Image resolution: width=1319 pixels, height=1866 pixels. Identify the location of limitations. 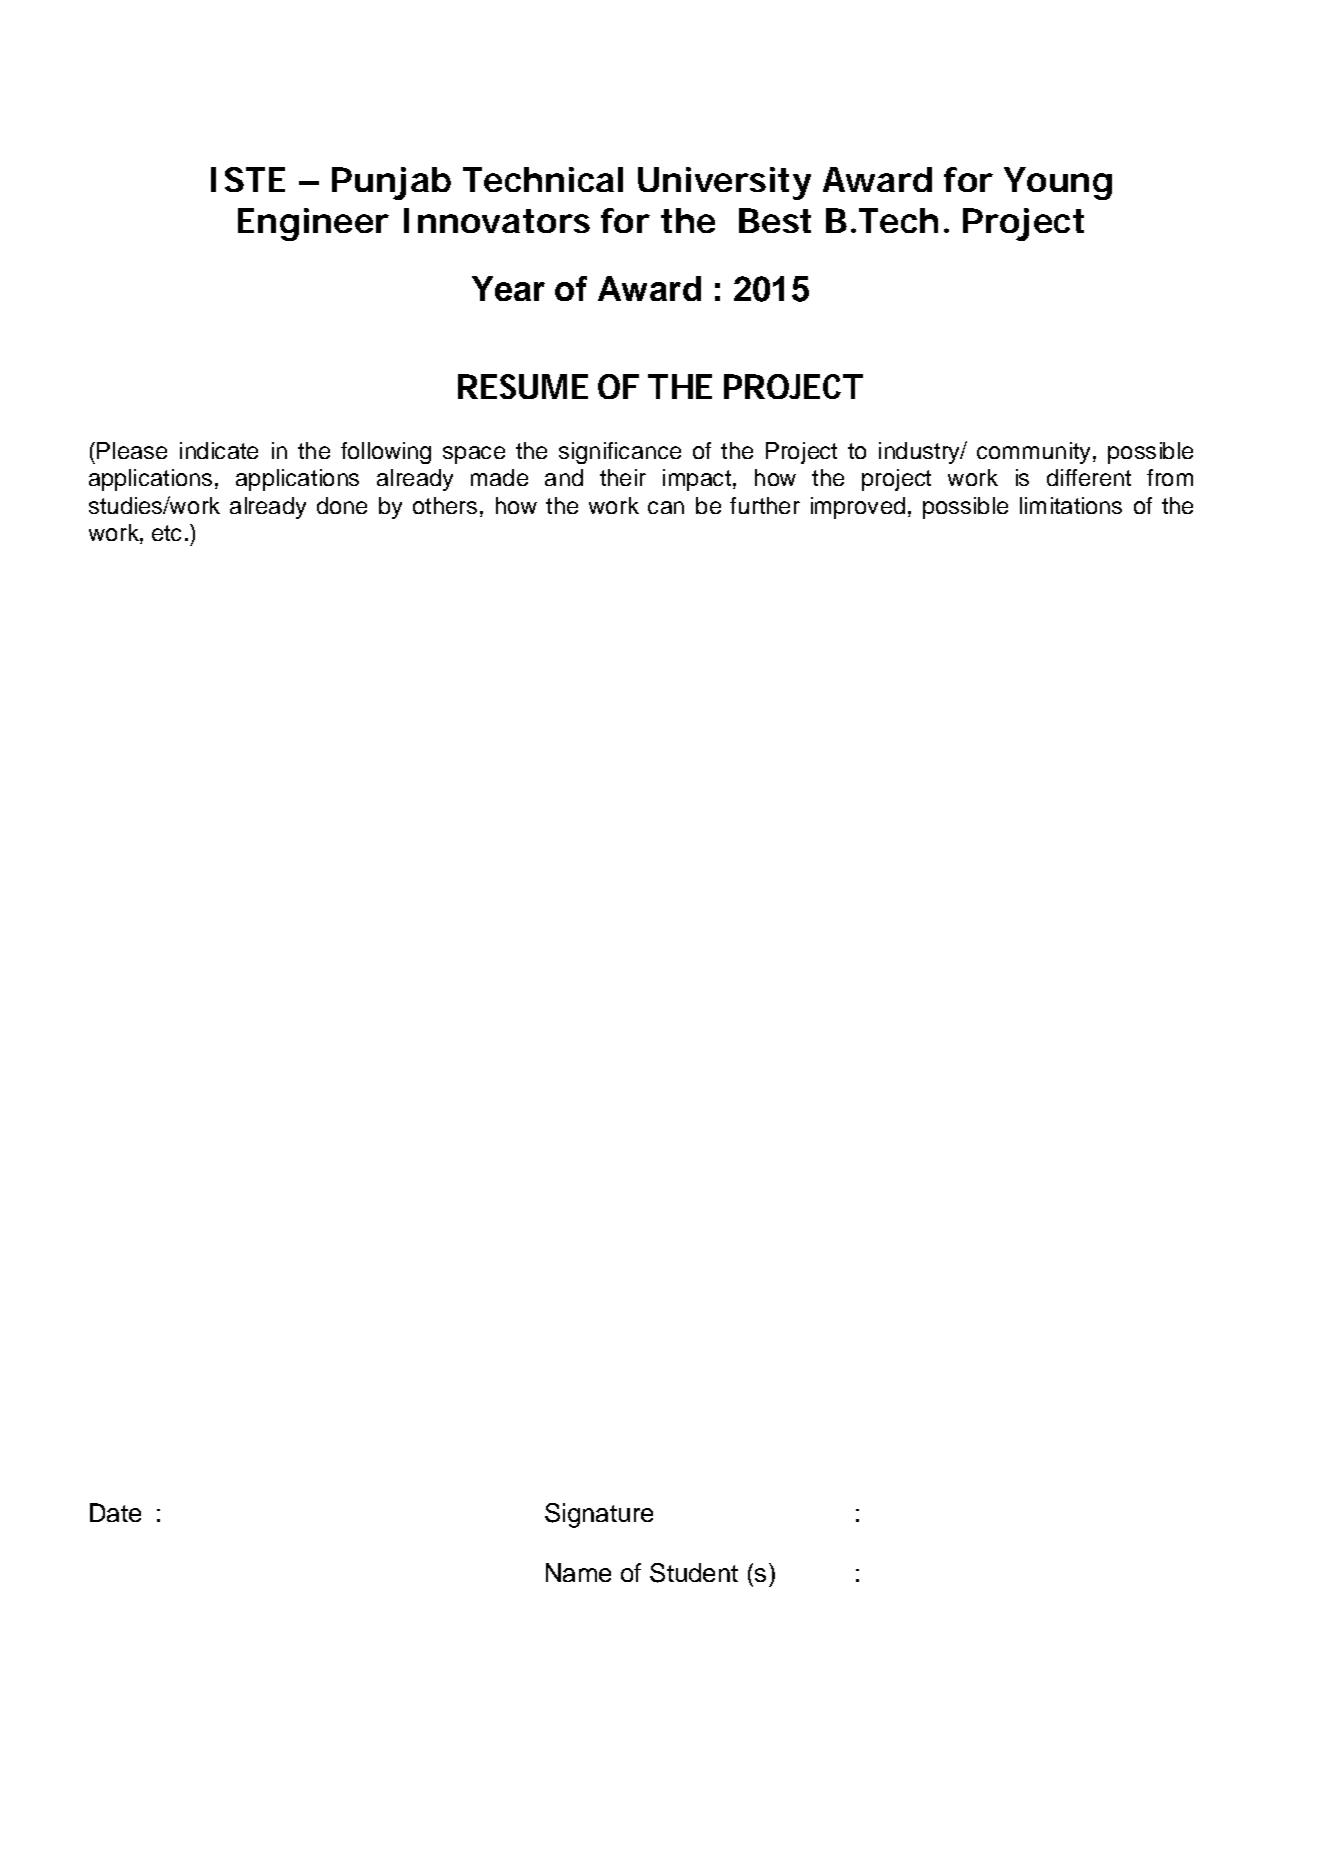
(1071, 505).
